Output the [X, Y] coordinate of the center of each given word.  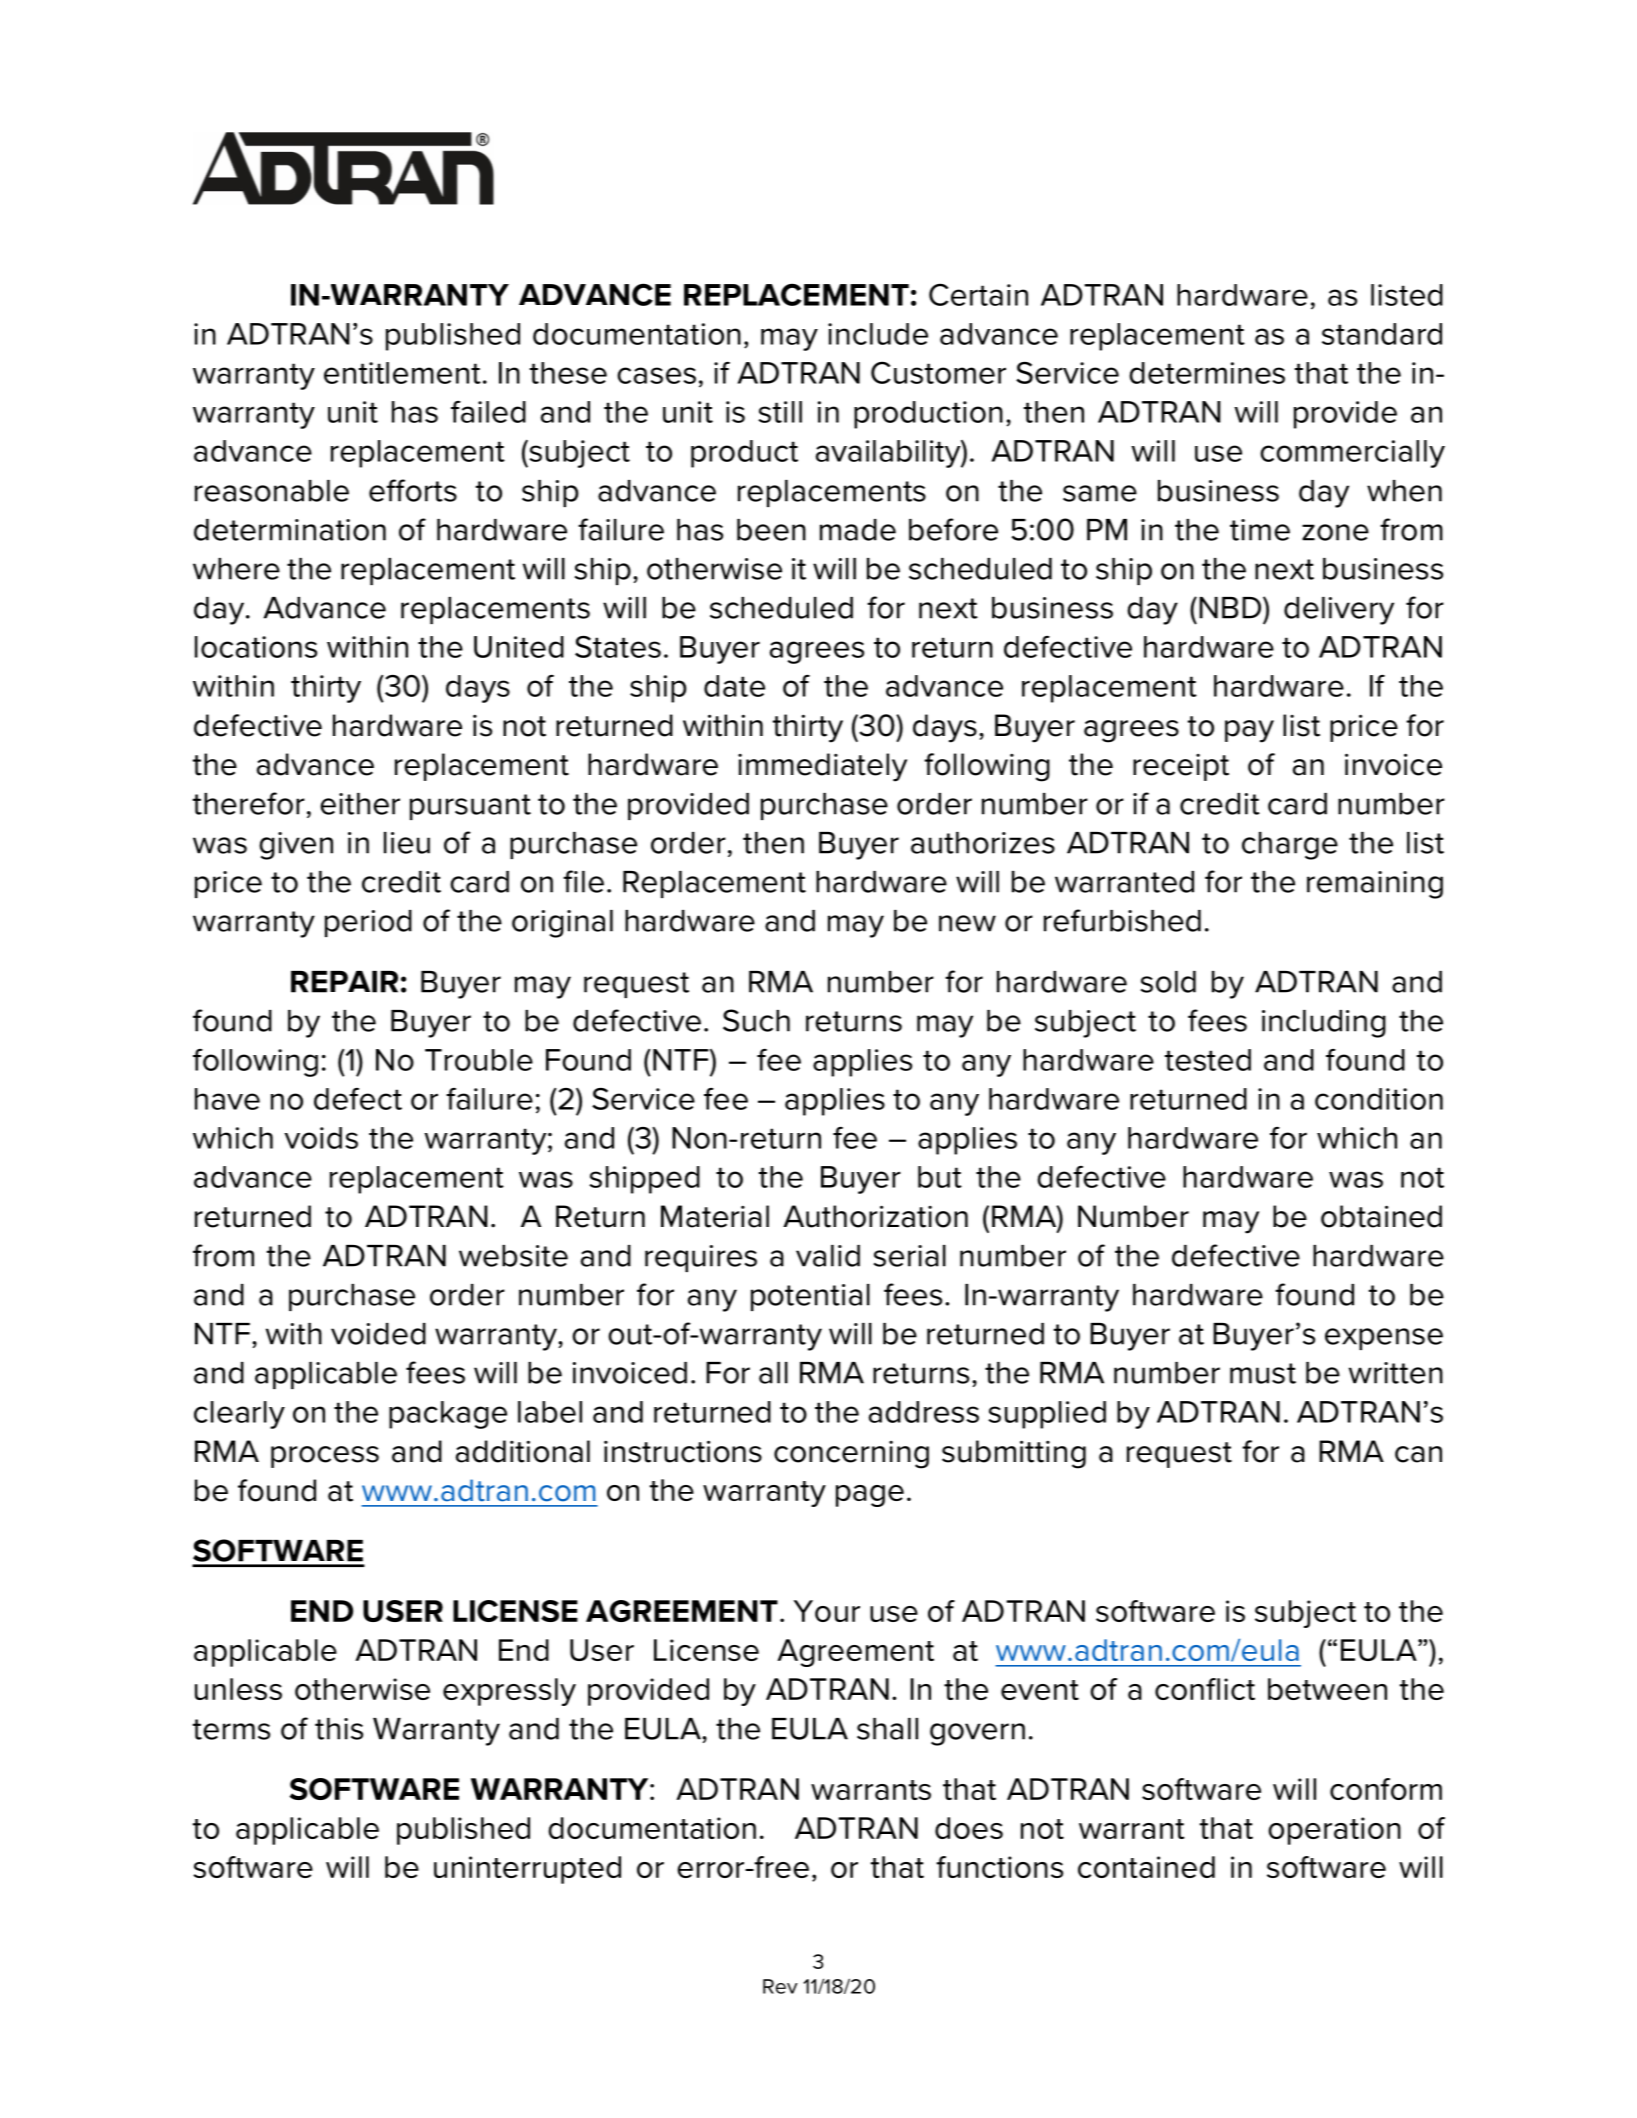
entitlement [402, 373]
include [878, 334]
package [448, 1415]
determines [1207, 373]
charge [1290, 846]
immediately [822, 767]
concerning [851, 1455]
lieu [407, 843]
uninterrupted [527, 1870]
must [1263, 1373]
